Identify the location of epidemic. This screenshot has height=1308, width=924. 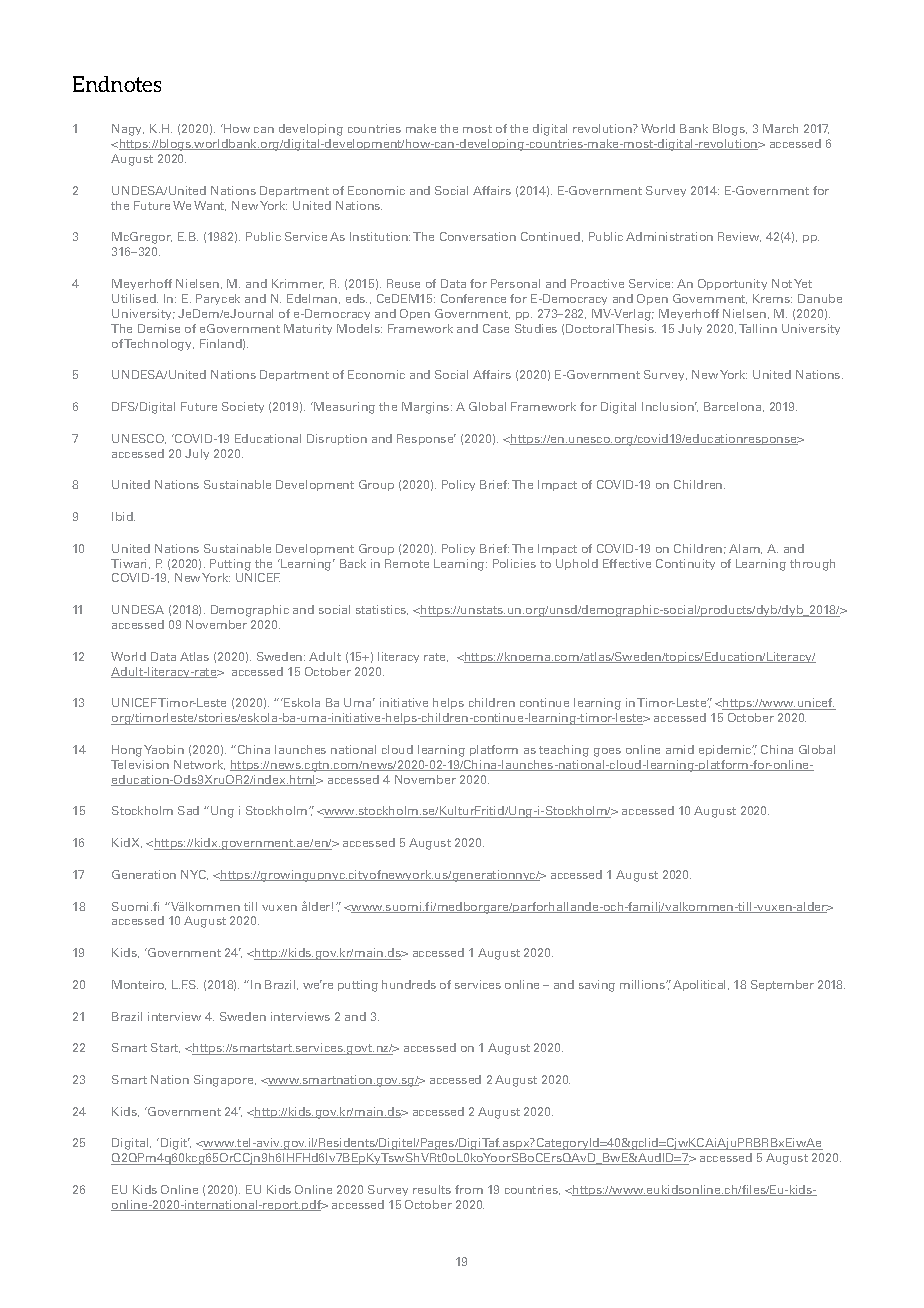
(726, 750).
